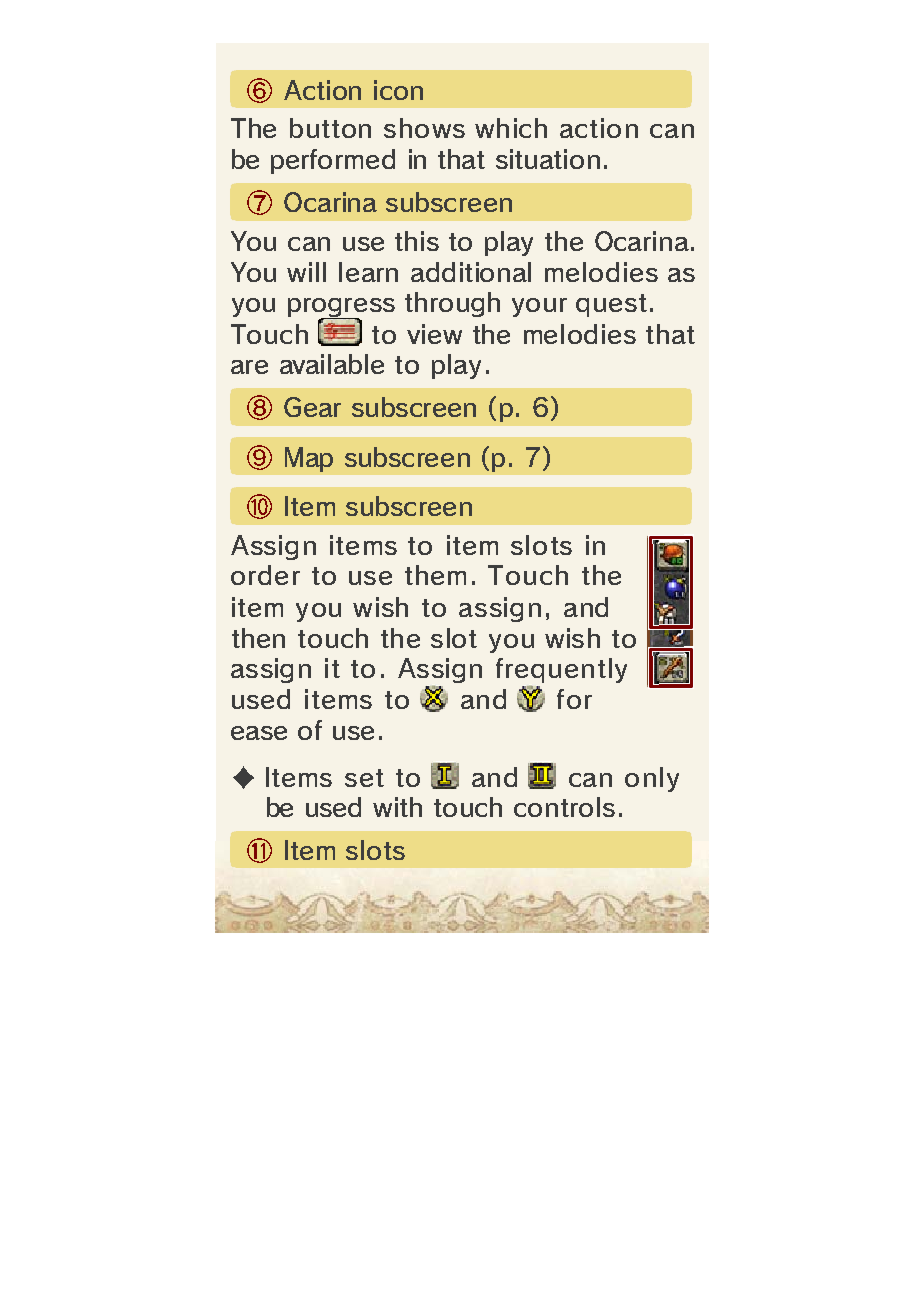 This screenshot has height=1308, width=924. I want to click on situation, so click(548, 159).
